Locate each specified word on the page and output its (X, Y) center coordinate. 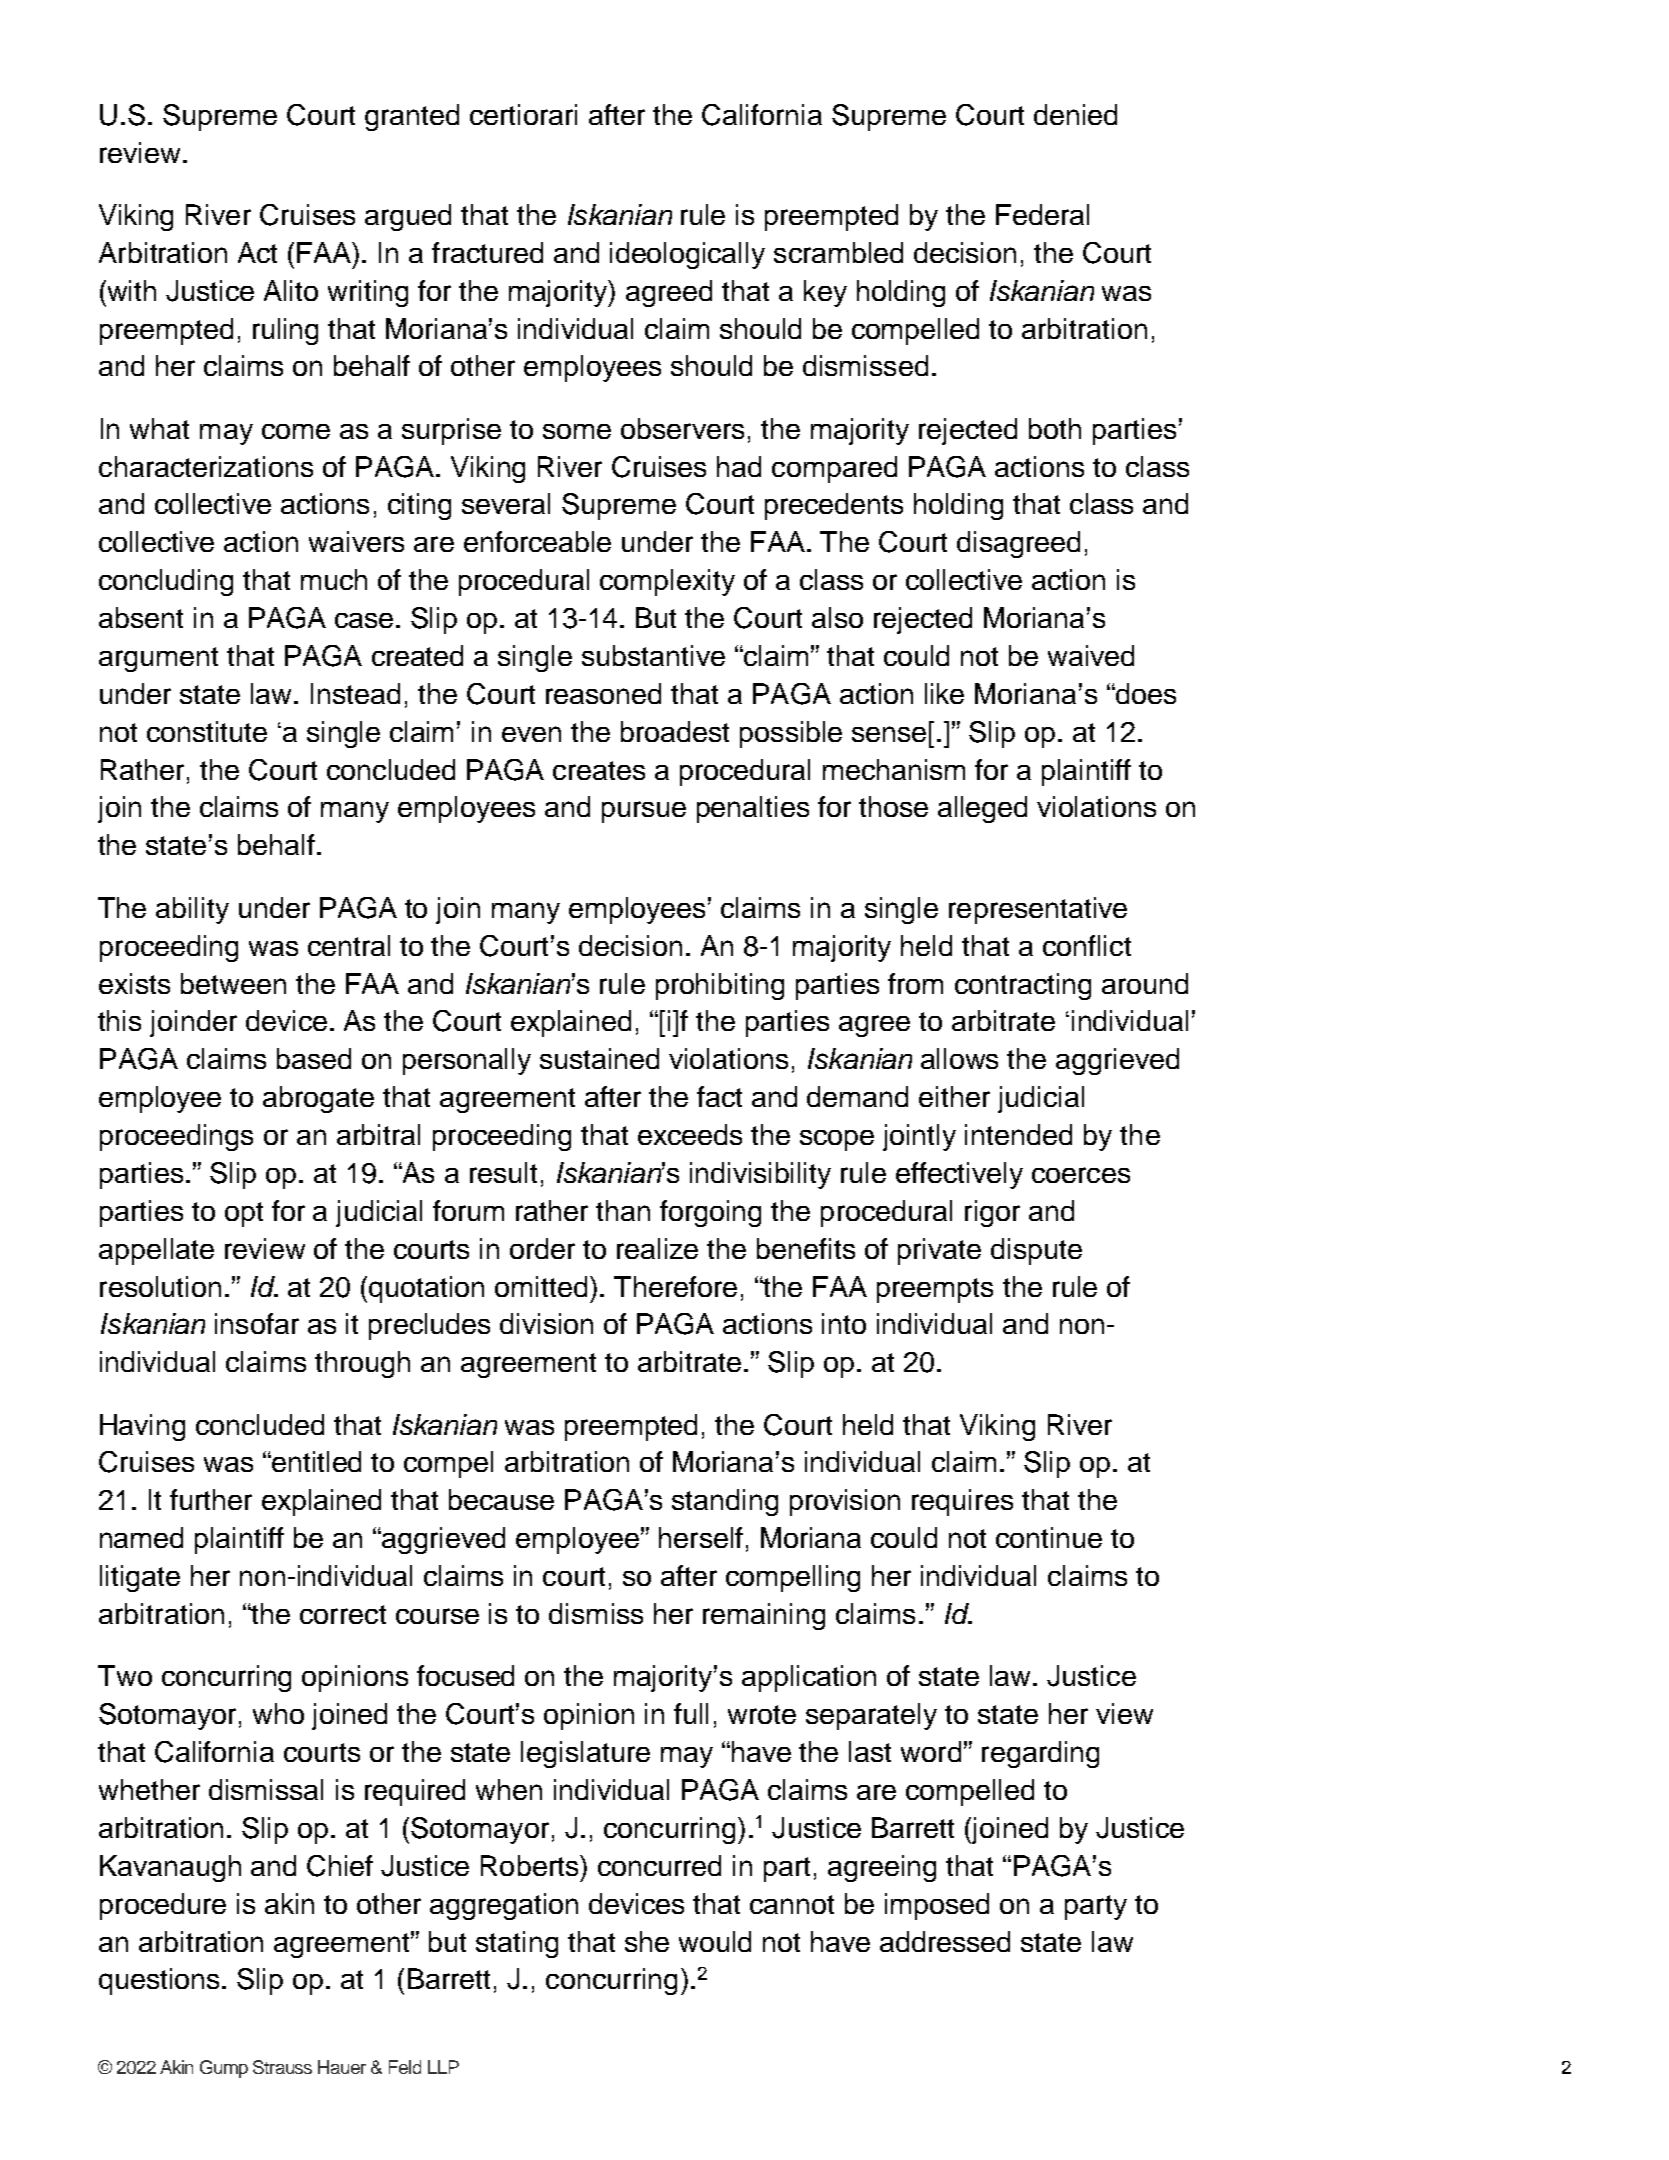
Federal (1042, 214)
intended (1018, 1134)
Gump (224, 2069)
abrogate (318, 1099)
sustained (599, 1058)
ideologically (687, 255)
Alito (291, 290)
